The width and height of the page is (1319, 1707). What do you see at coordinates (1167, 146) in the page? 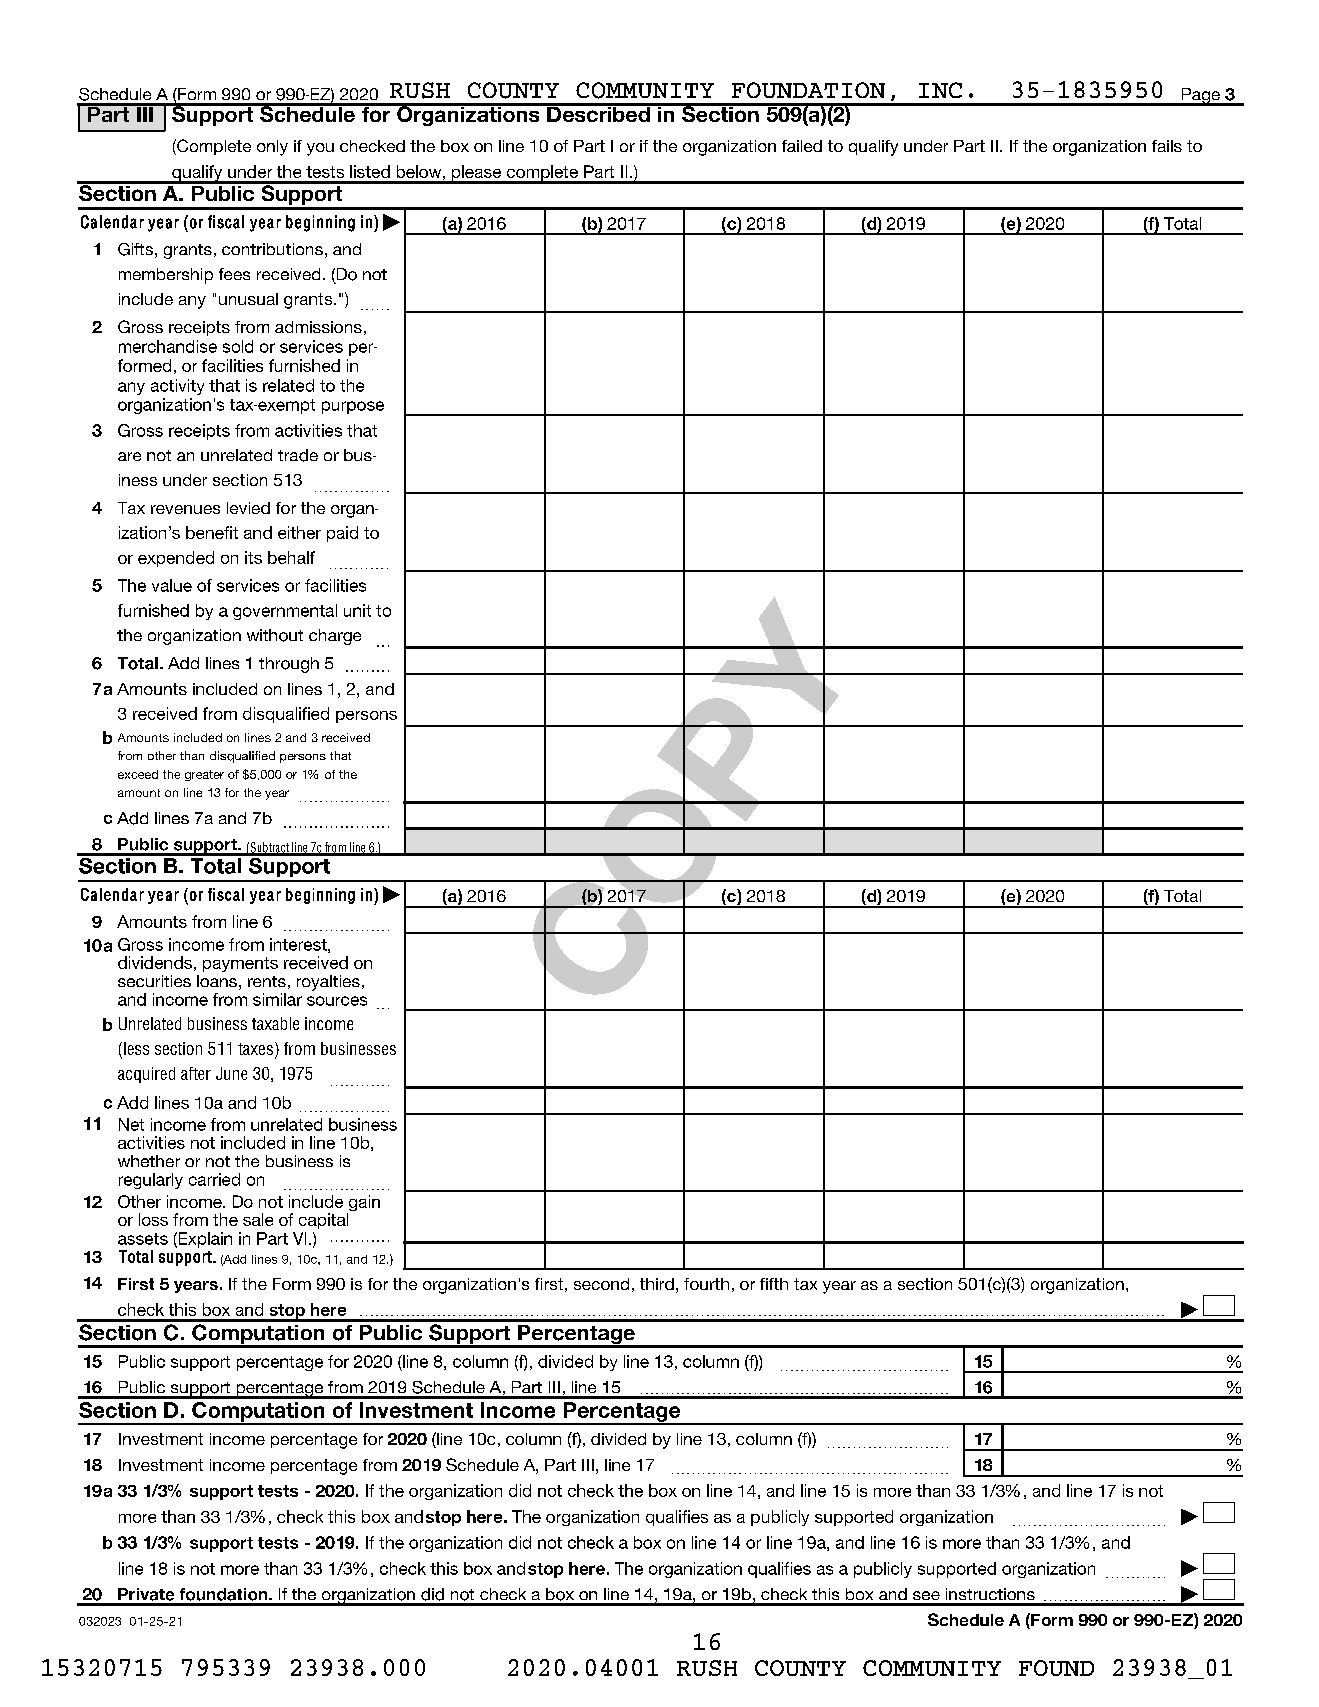
I see `fails` at bounding box center [1167, 146].
